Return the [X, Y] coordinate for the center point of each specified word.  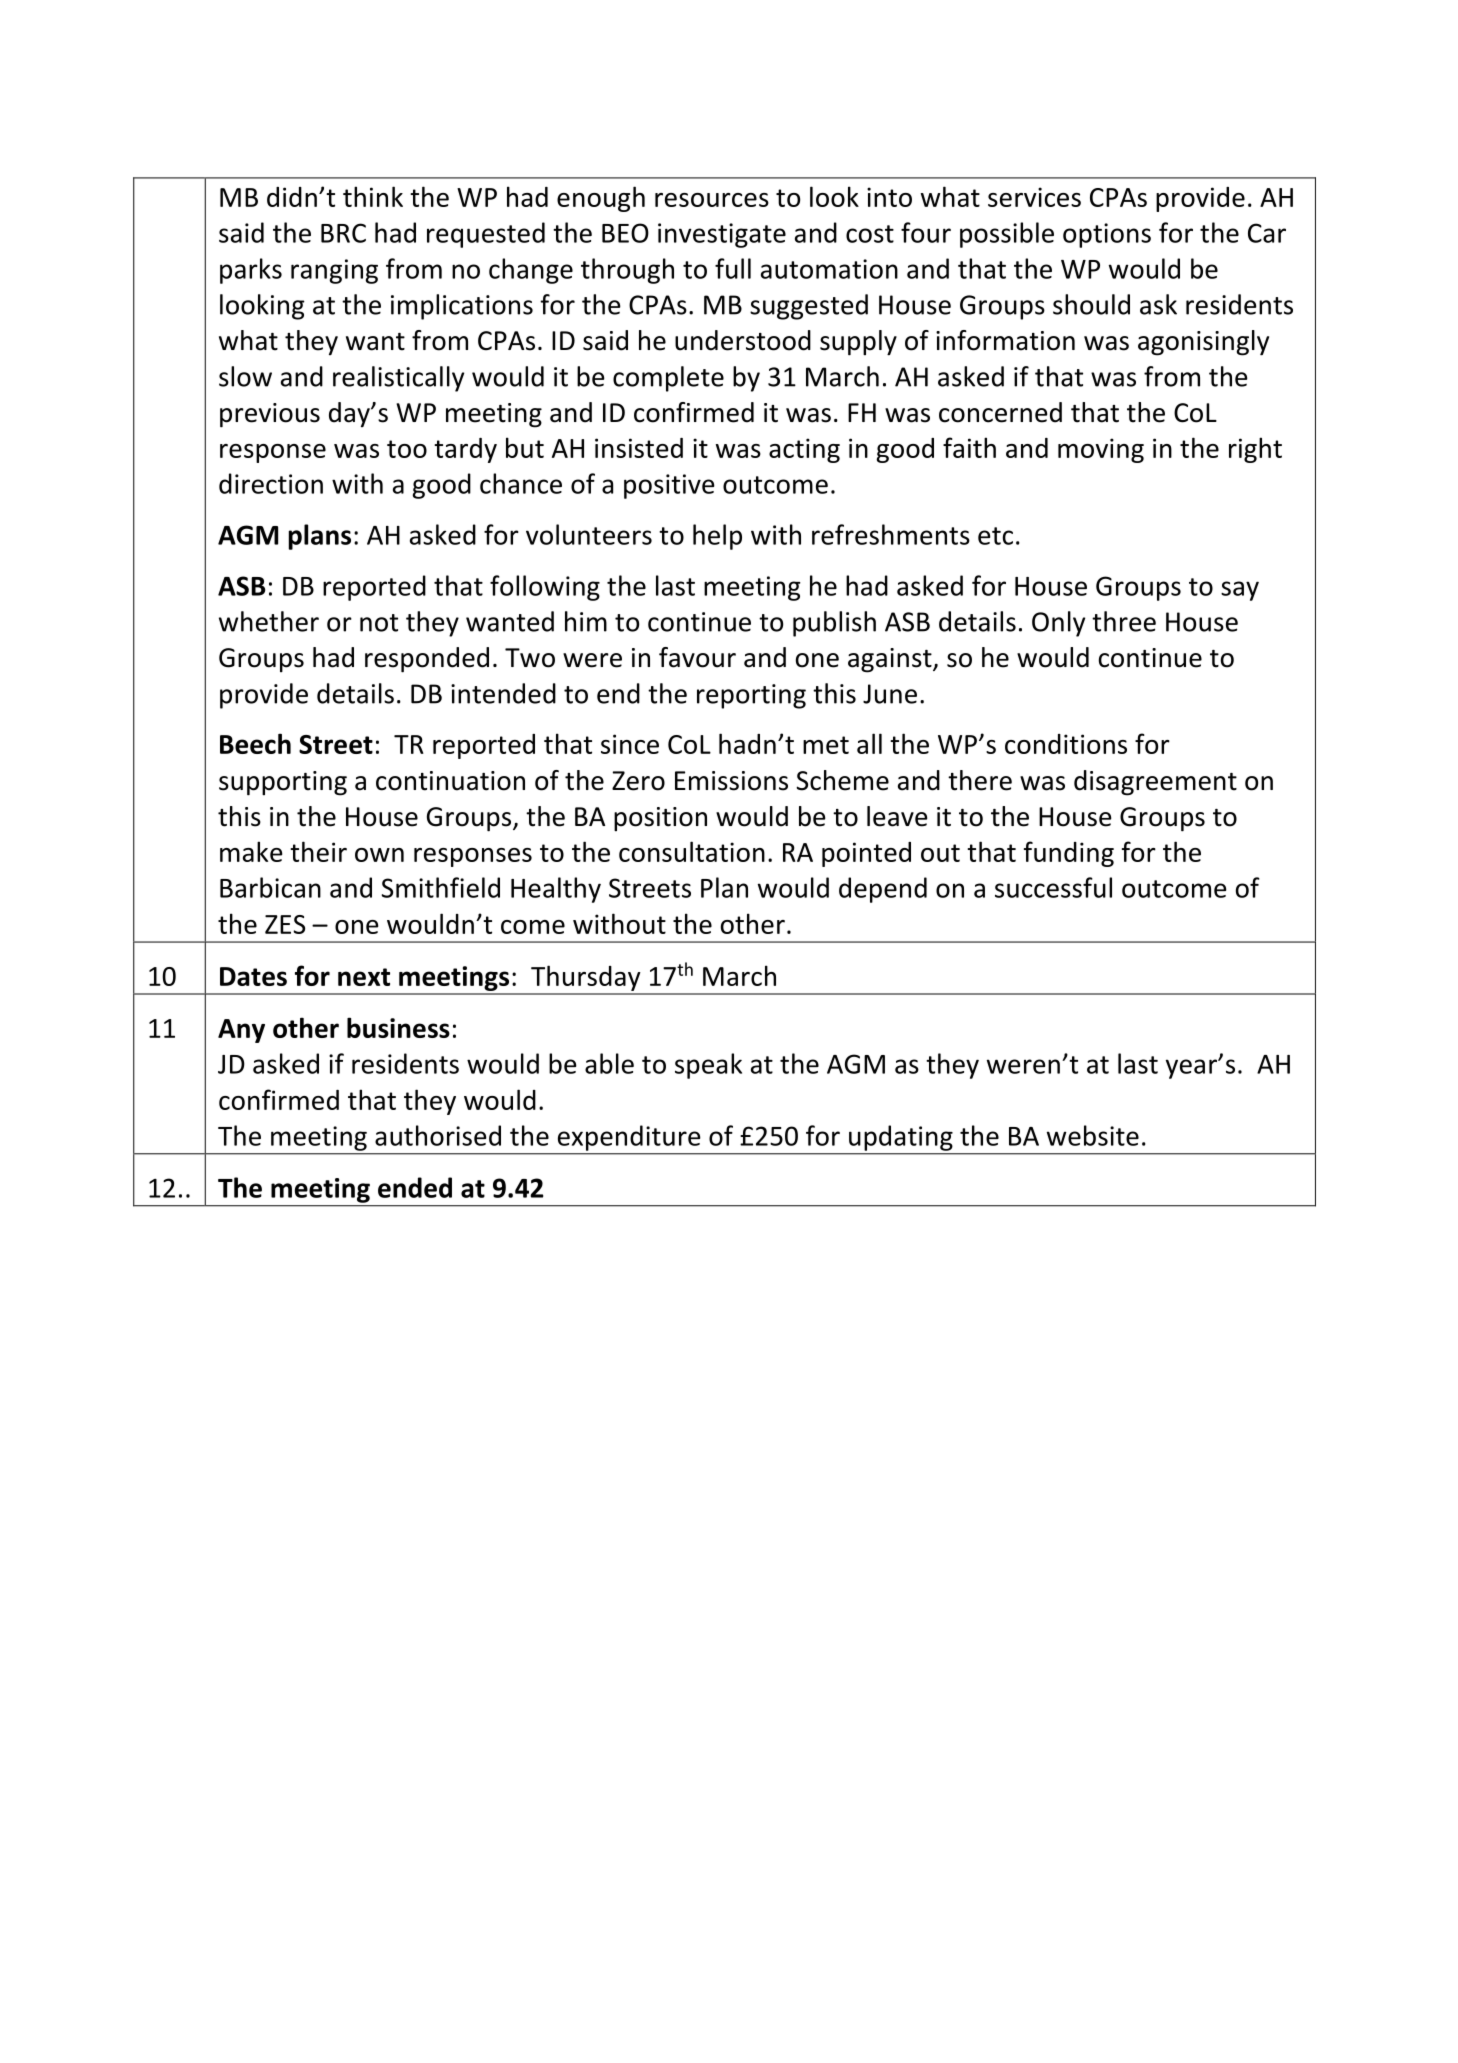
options [1107, 235]
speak [708, 1066]
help [717, 537]
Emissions [731, 781]
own [379, 855]
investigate [722, 235]
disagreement [1155, 783]
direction [271, 483]
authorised [438, 1135]
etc [995, 536]
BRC [343, 233]
